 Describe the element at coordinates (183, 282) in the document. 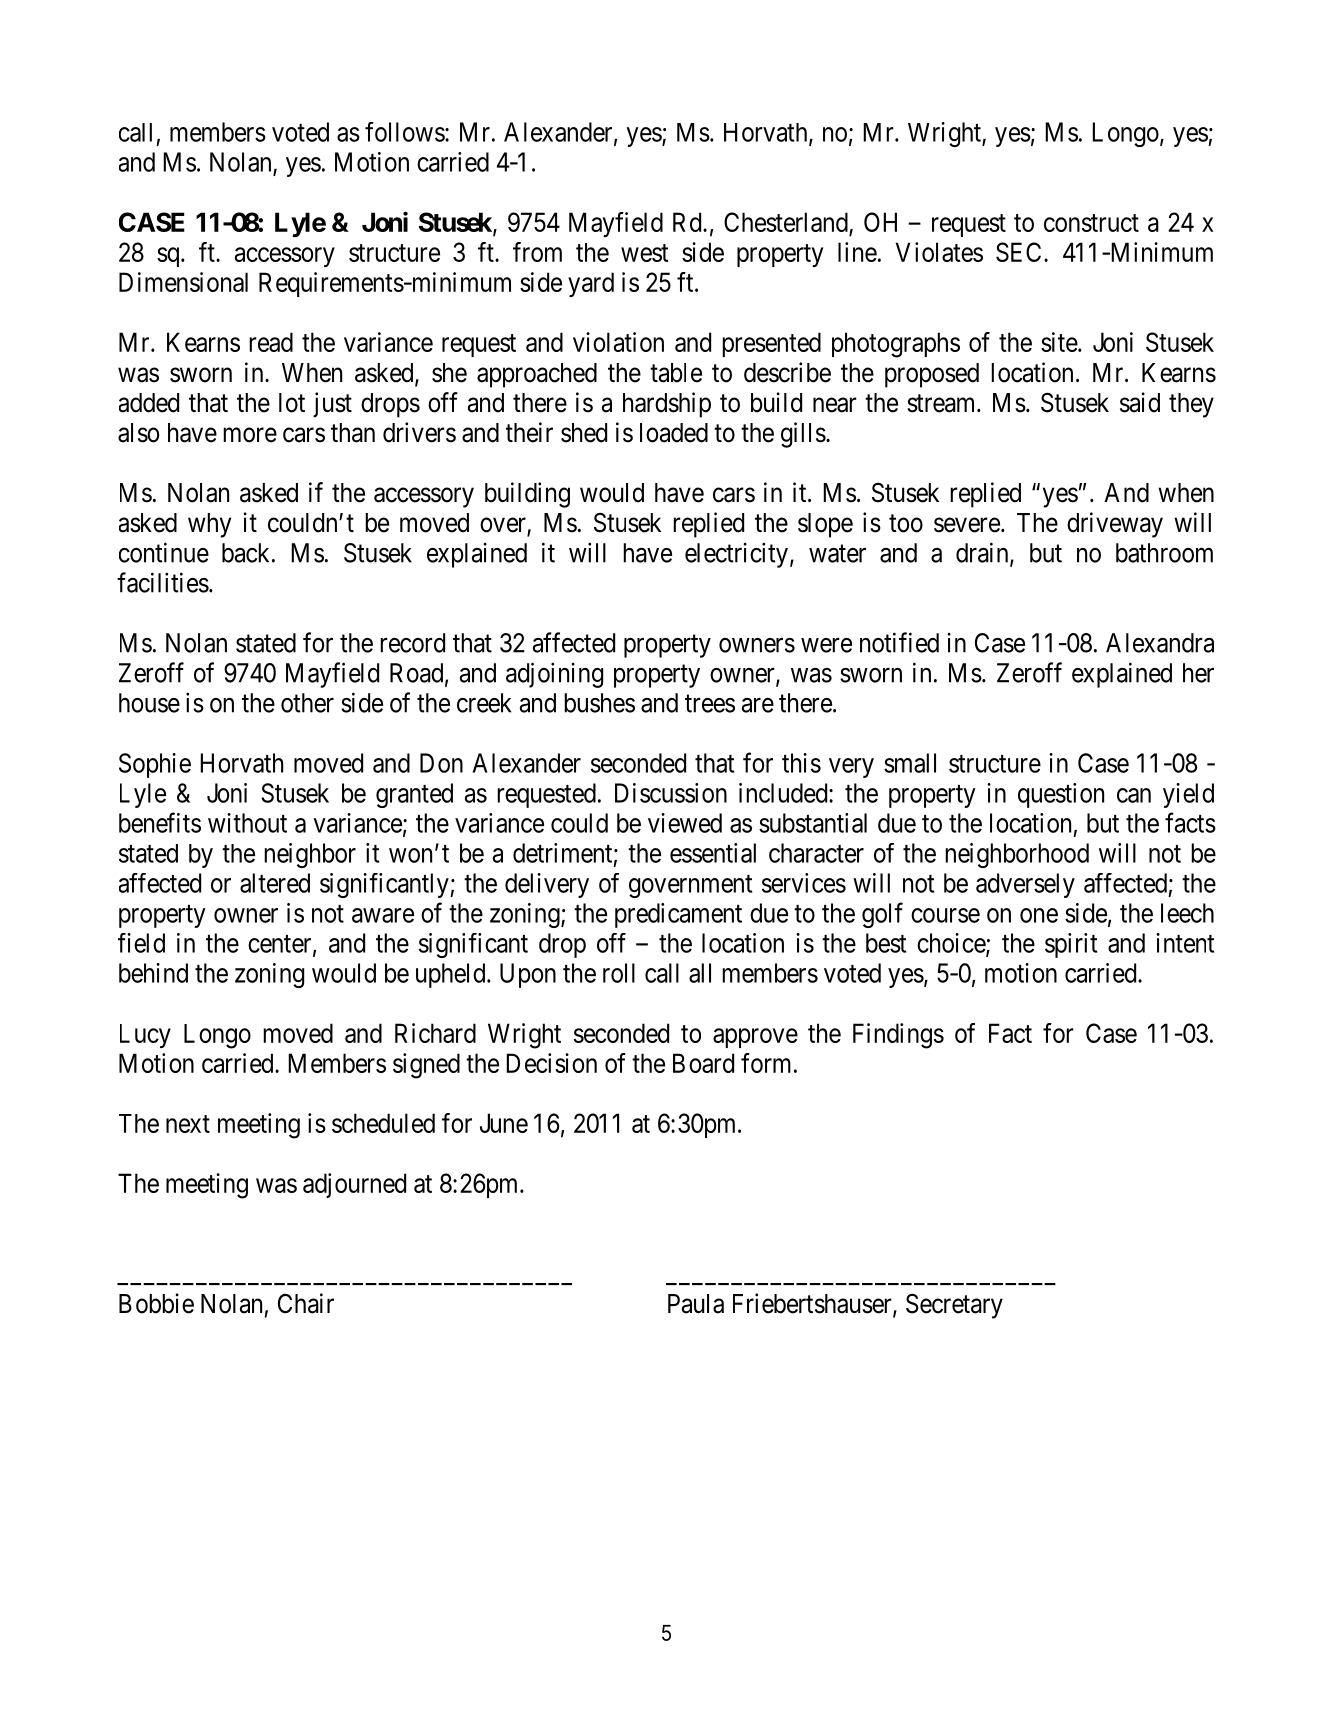

I see `Dimensional` at that location.
